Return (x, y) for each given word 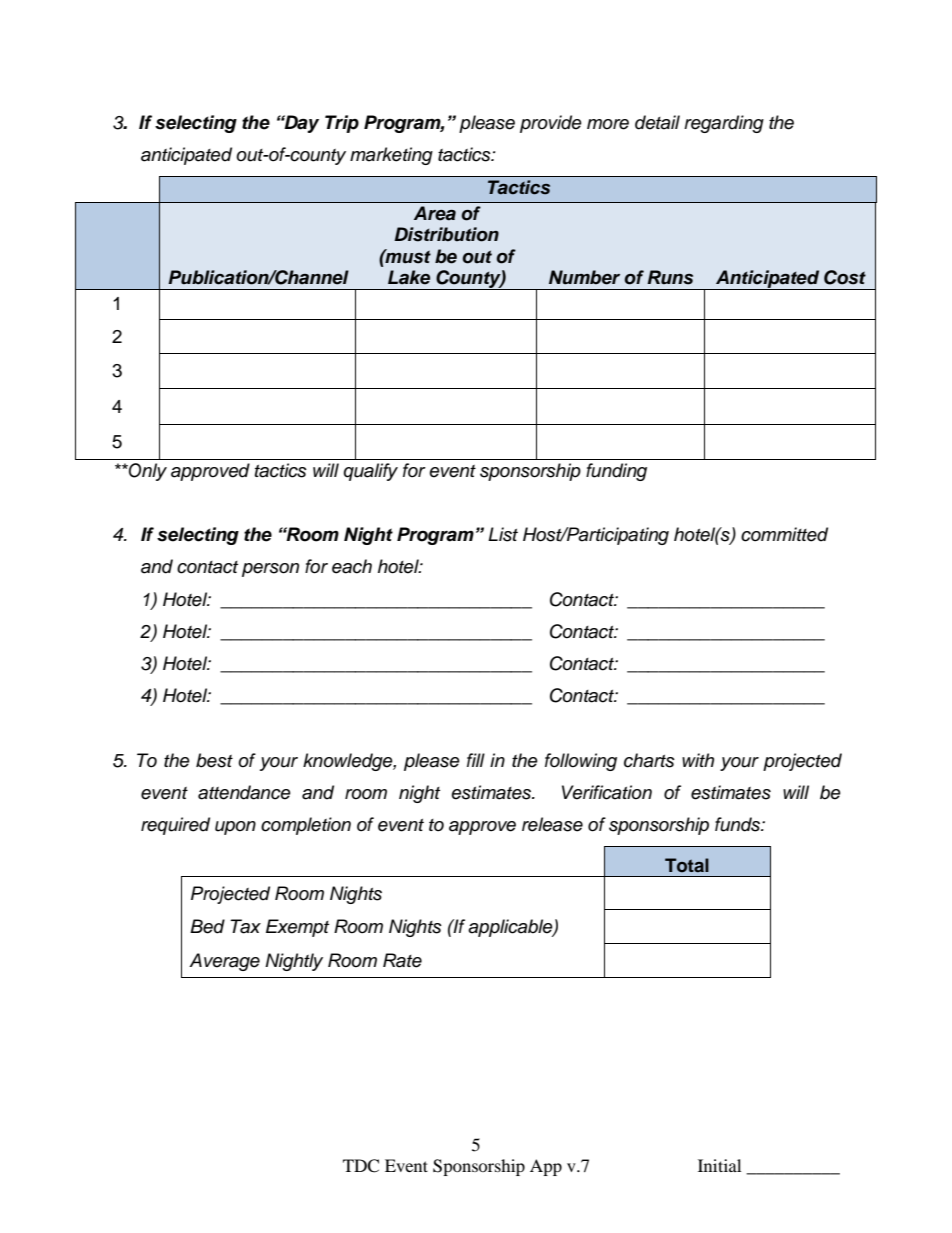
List (503, 534)
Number (584, 277)
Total (687, 865)
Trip (342, 124)
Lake (409, 277)
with (698, 760)
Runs (670, 277)
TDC (361, 1166)
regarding (724, 124)
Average (224, 962)
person (270, 570)
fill (476, 760)
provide (551, 124)
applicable (511, 928)
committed (784, 534)
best (214, 760)
